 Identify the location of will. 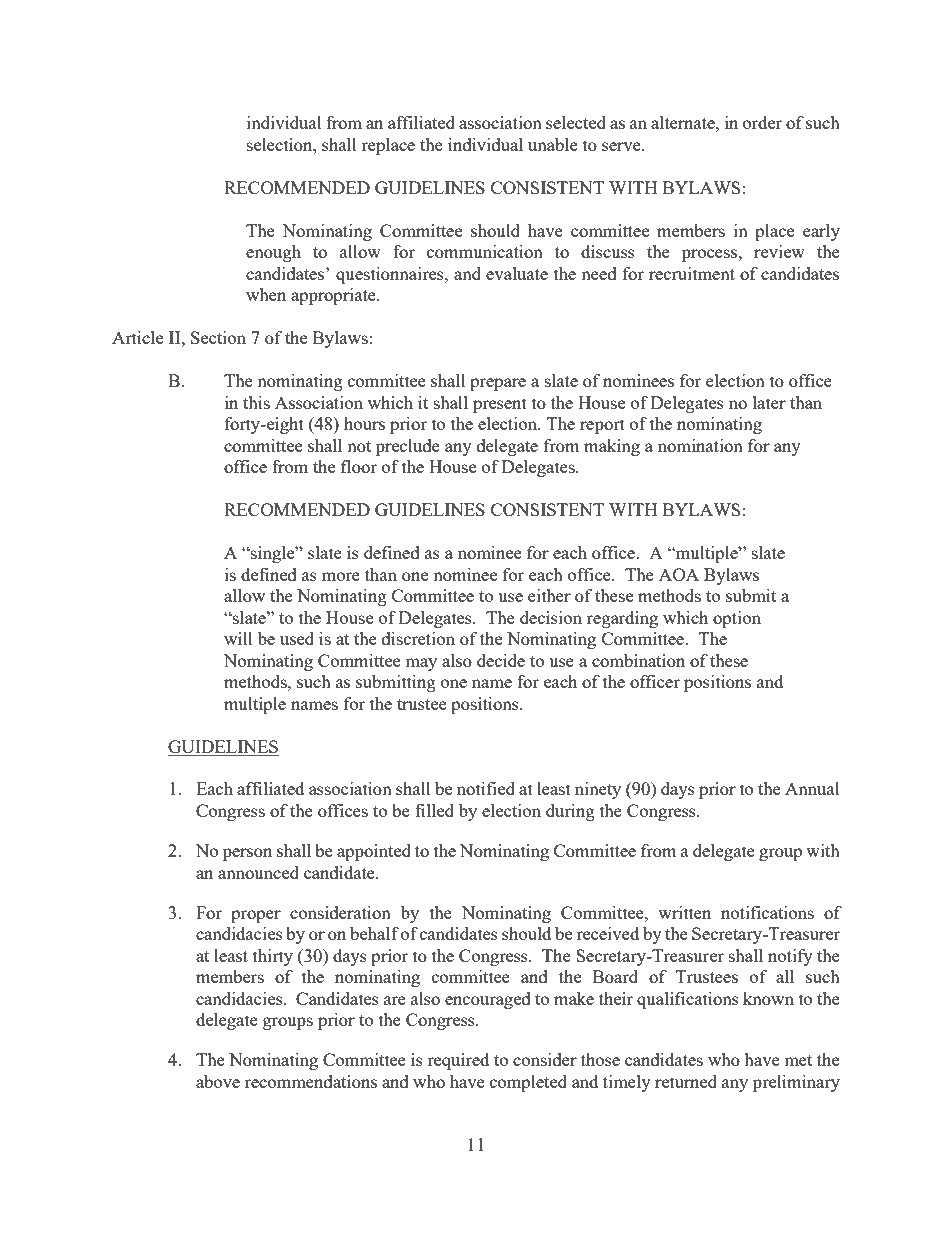
(238, 638).
